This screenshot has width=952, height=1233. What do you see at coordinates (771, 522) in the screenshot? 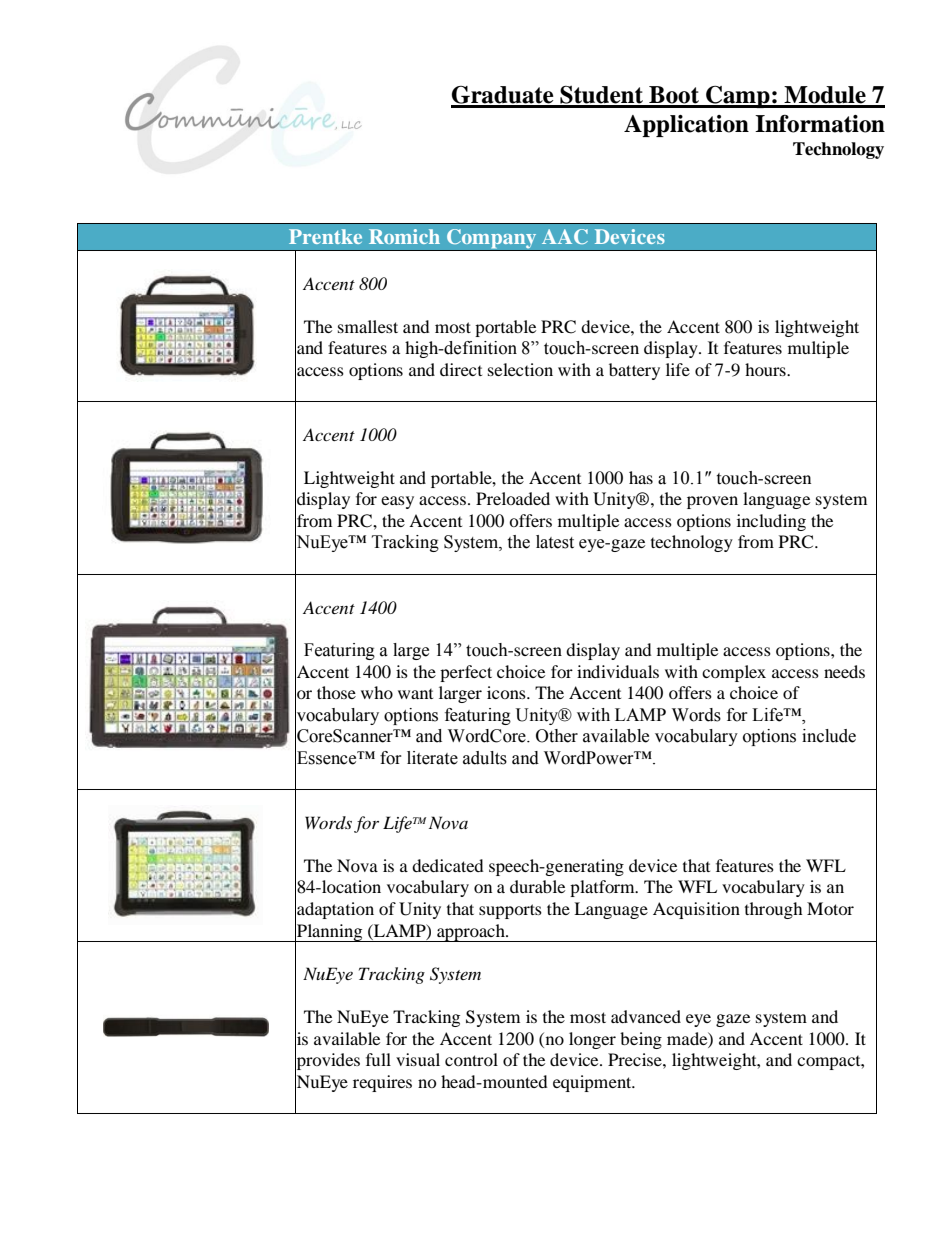
I see `including` at bounding box center [771, 522].
